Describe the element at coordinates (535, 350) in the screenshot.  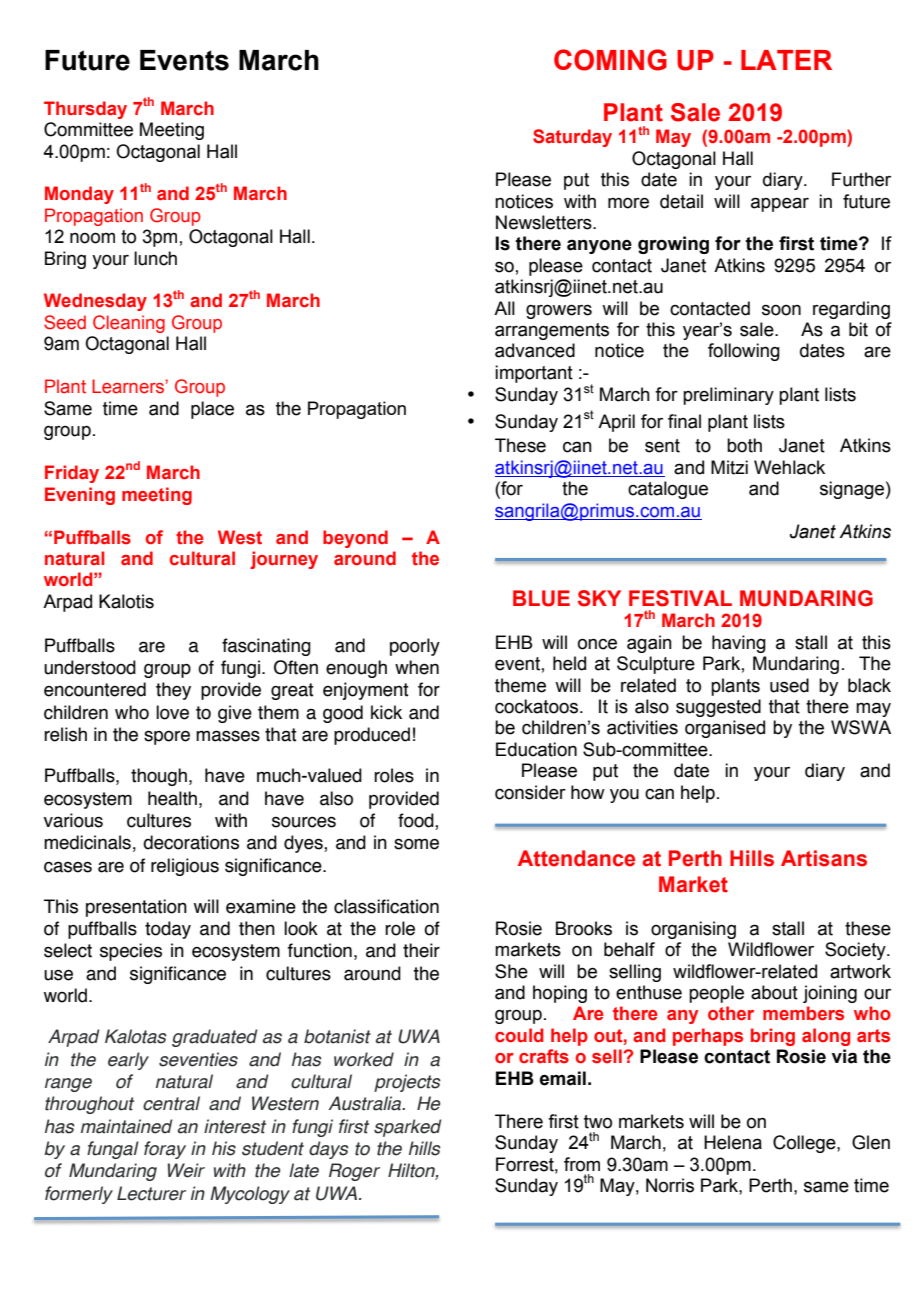
I see `advanced` at that location.
